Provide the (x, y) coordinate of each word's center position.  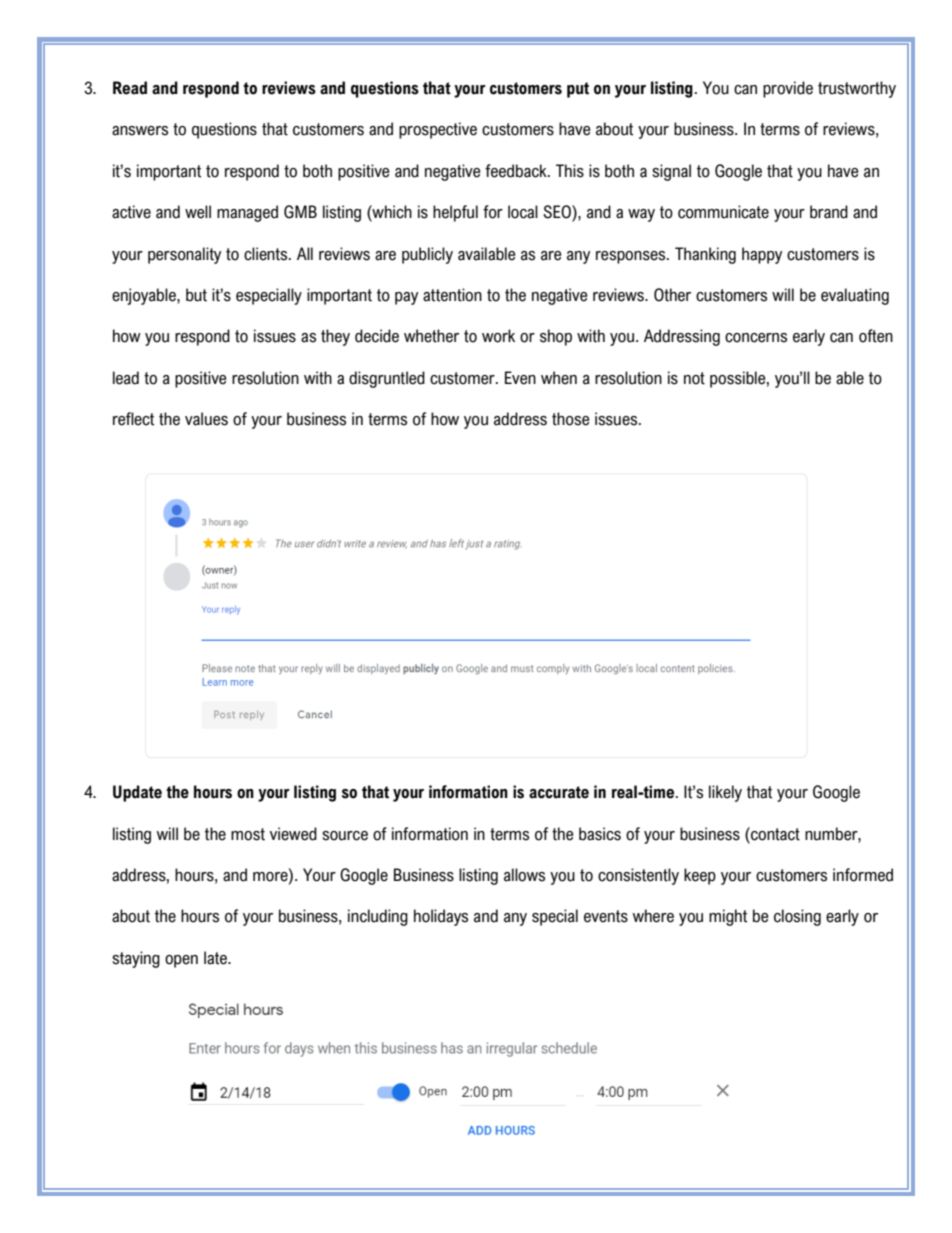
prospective (438, 130)
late (216, 958)
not (694, 378)
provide (788, 89)
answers (140, 131)
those (570, 419)
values (206, 419)
